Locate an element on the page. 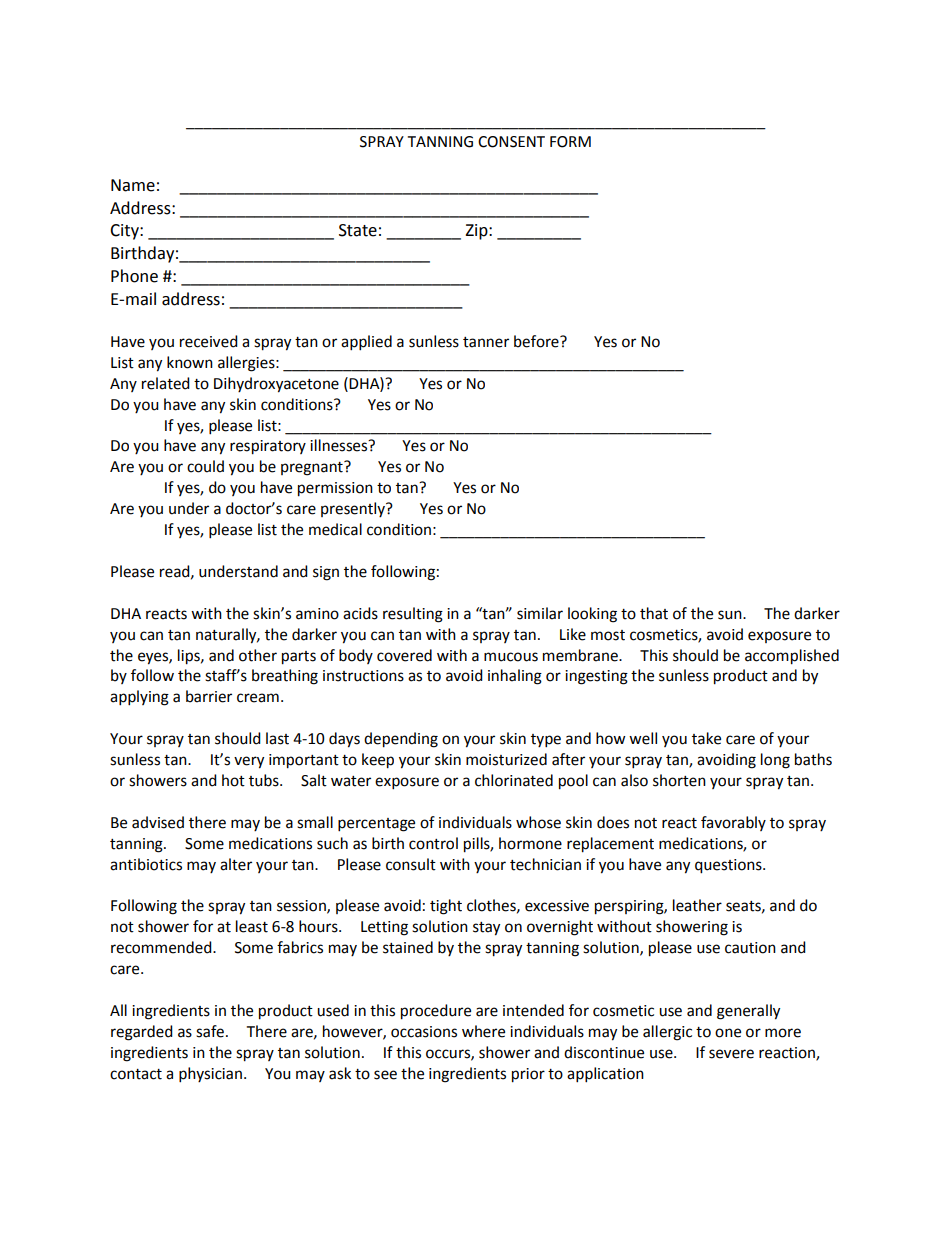 The height and width of the page is (1233, 952). where is located at coordinates (483, 1031).
